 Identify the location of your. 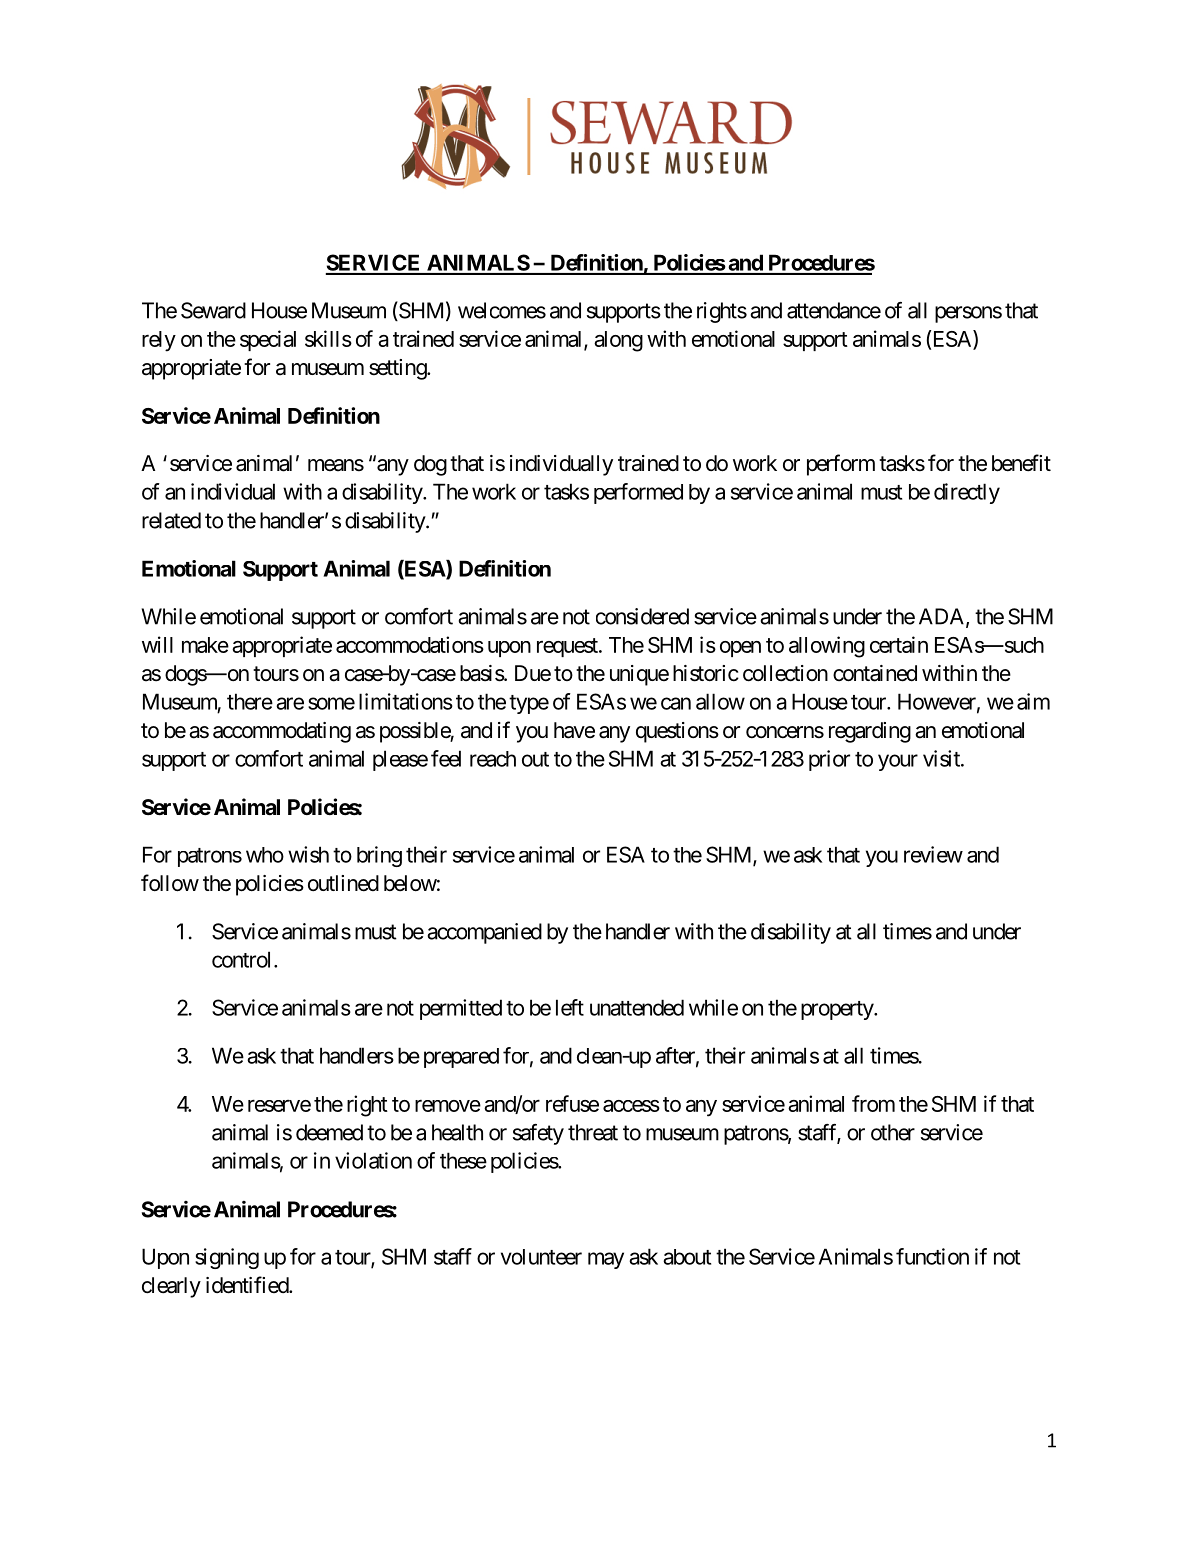
(898, 762).
